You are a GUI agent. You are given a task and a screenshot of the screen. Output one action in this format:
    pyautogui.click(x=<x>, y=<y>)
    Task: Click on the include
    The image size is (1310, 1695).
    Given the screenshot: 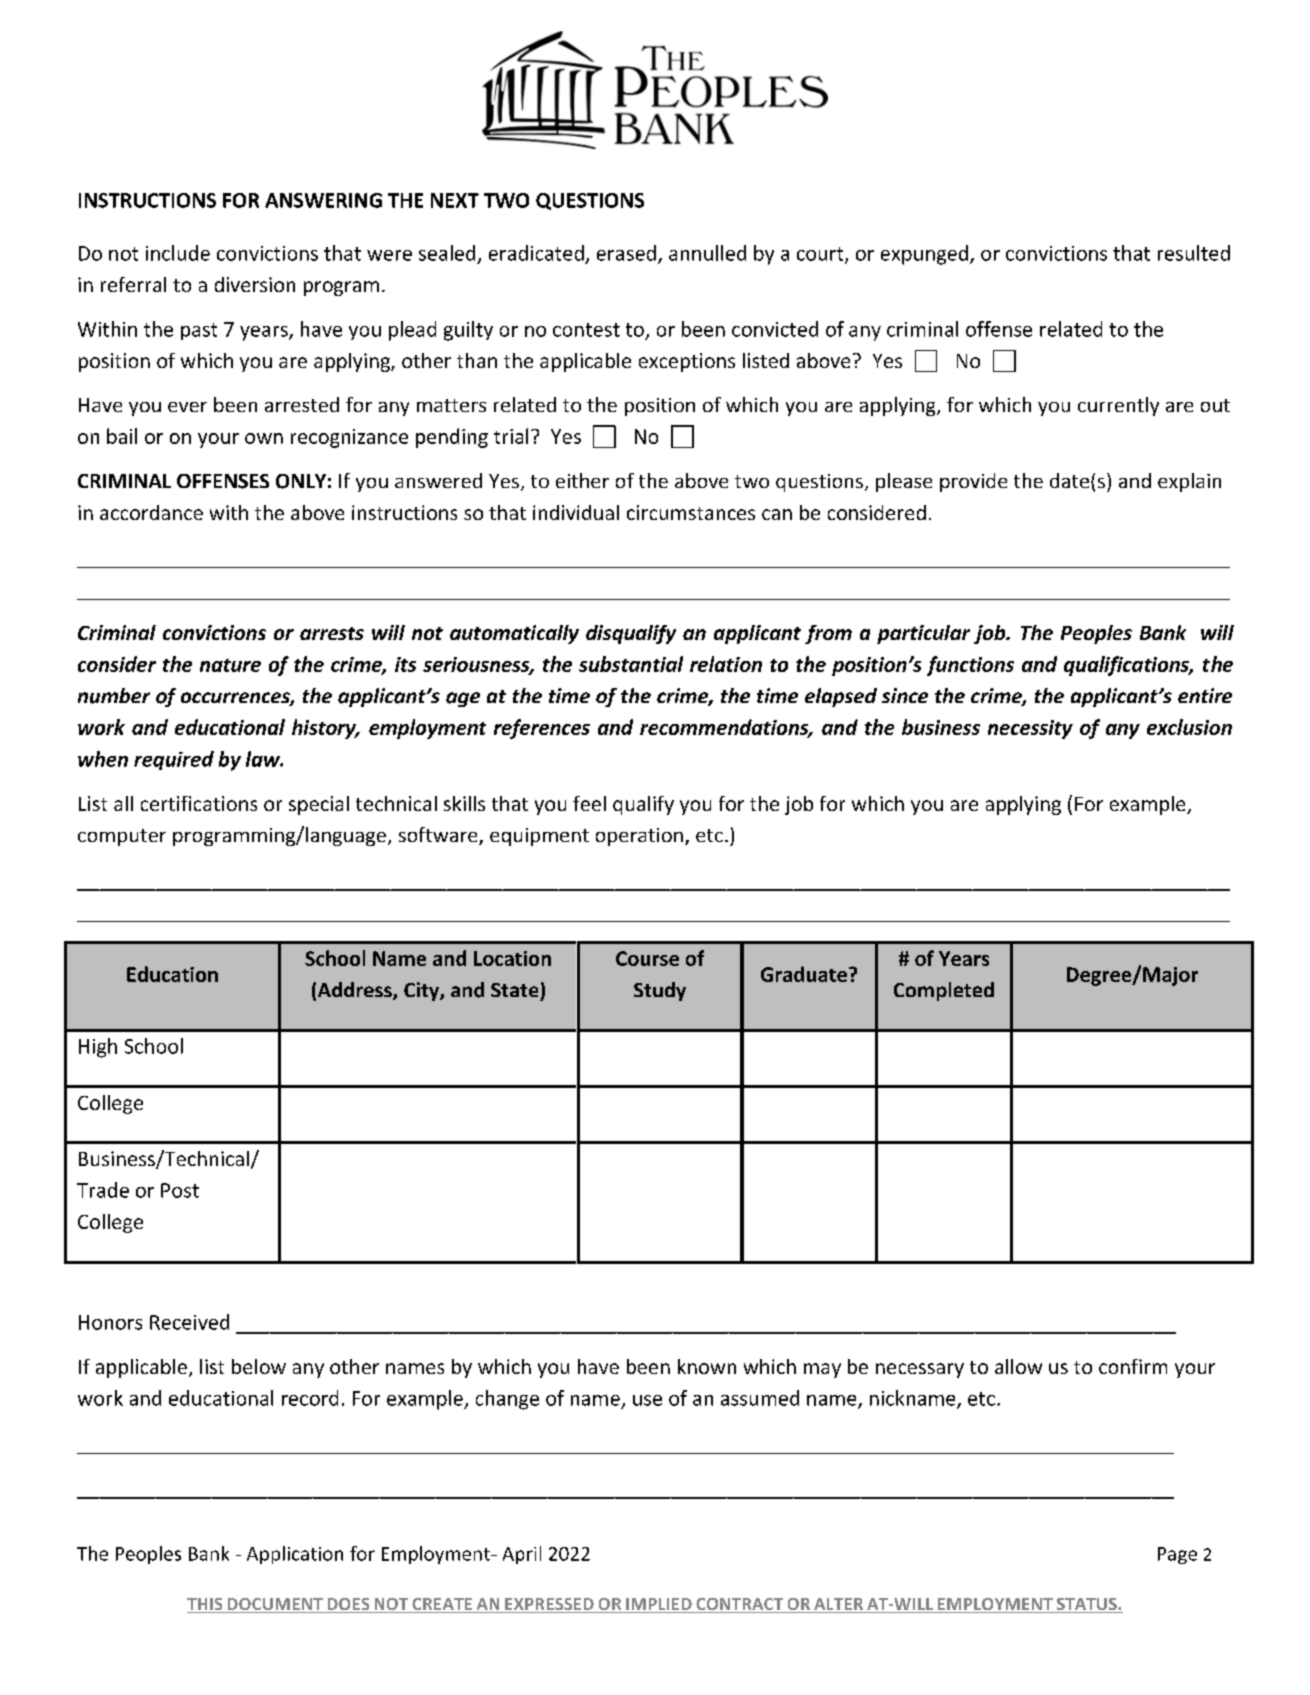 What is the action you would take?
    pyautogui.click(x=178, y=253)
